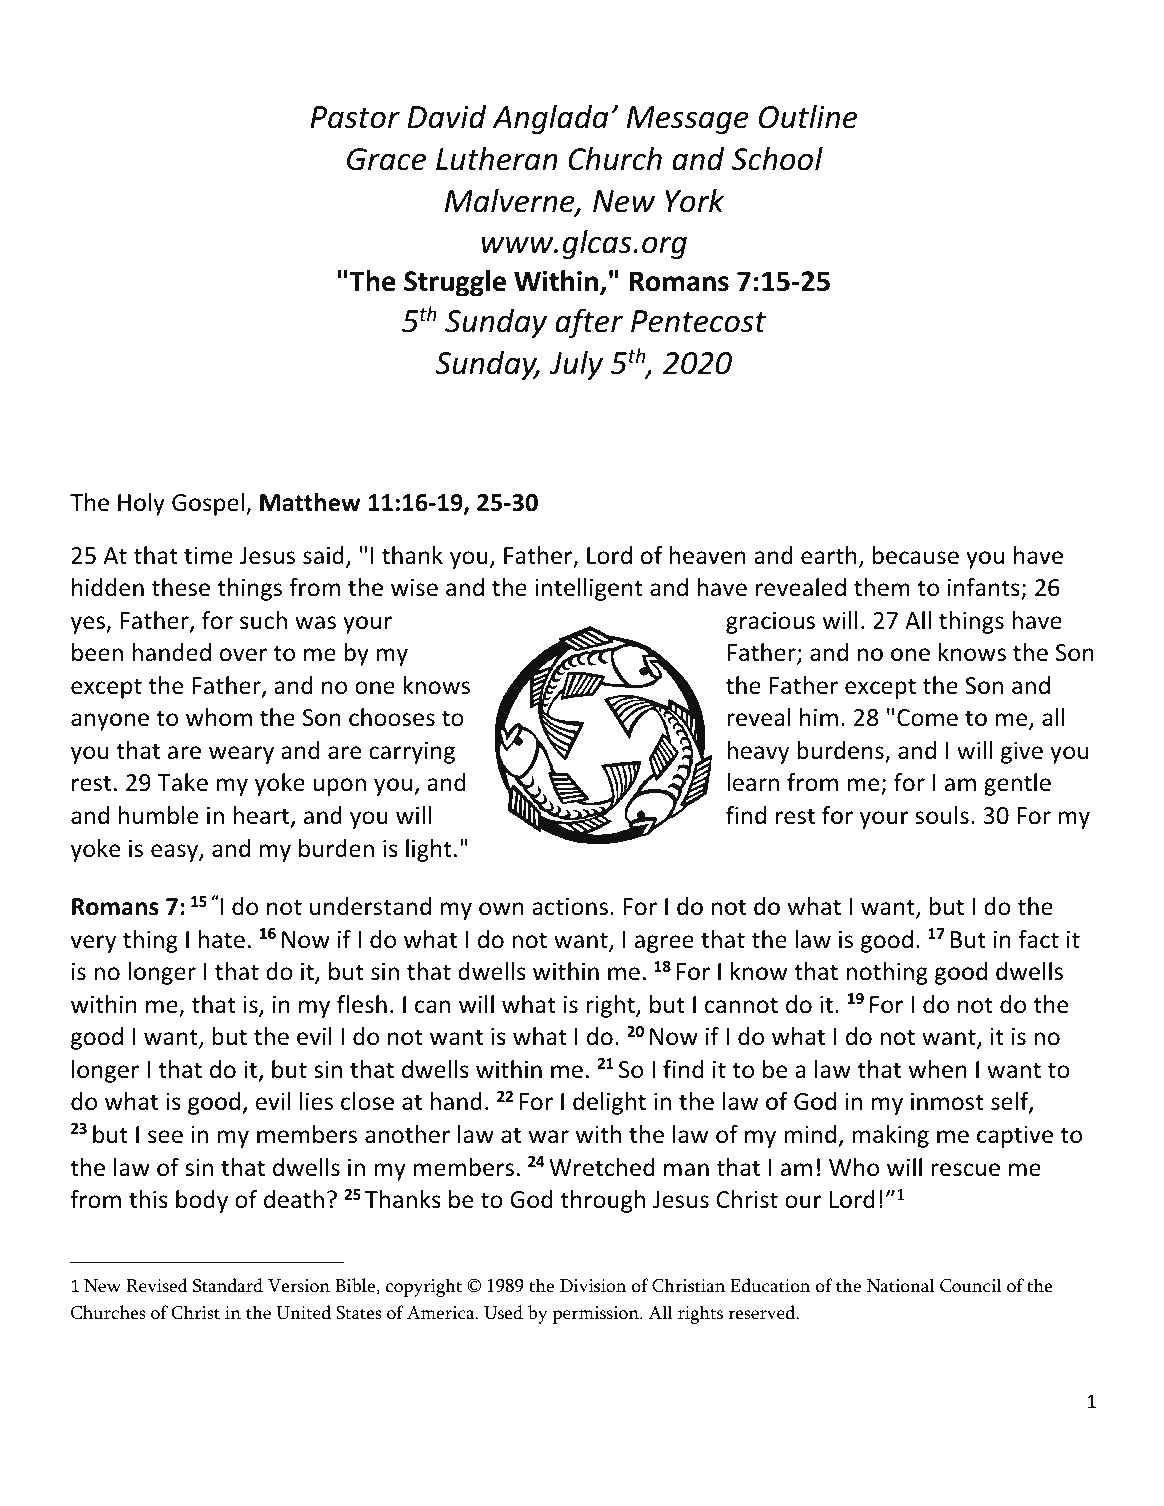  What do you see at coordinates (916, 555) in the image?
I see `because` at bounding box center [916, 555].
